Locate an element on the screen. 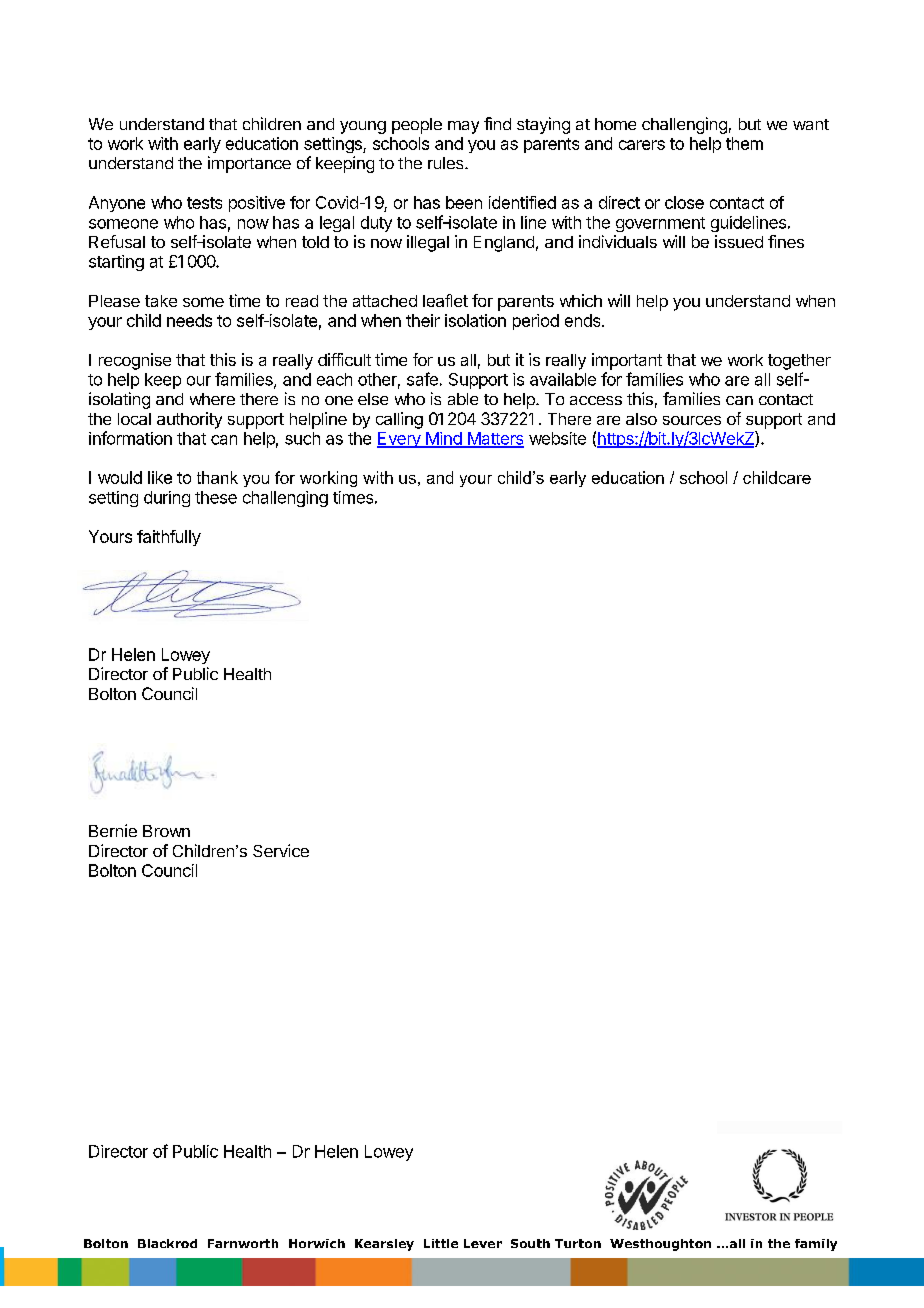 Image resolution: width=924 pixels, height=1308 pixels. Service is located at coordinates (281, 850).
